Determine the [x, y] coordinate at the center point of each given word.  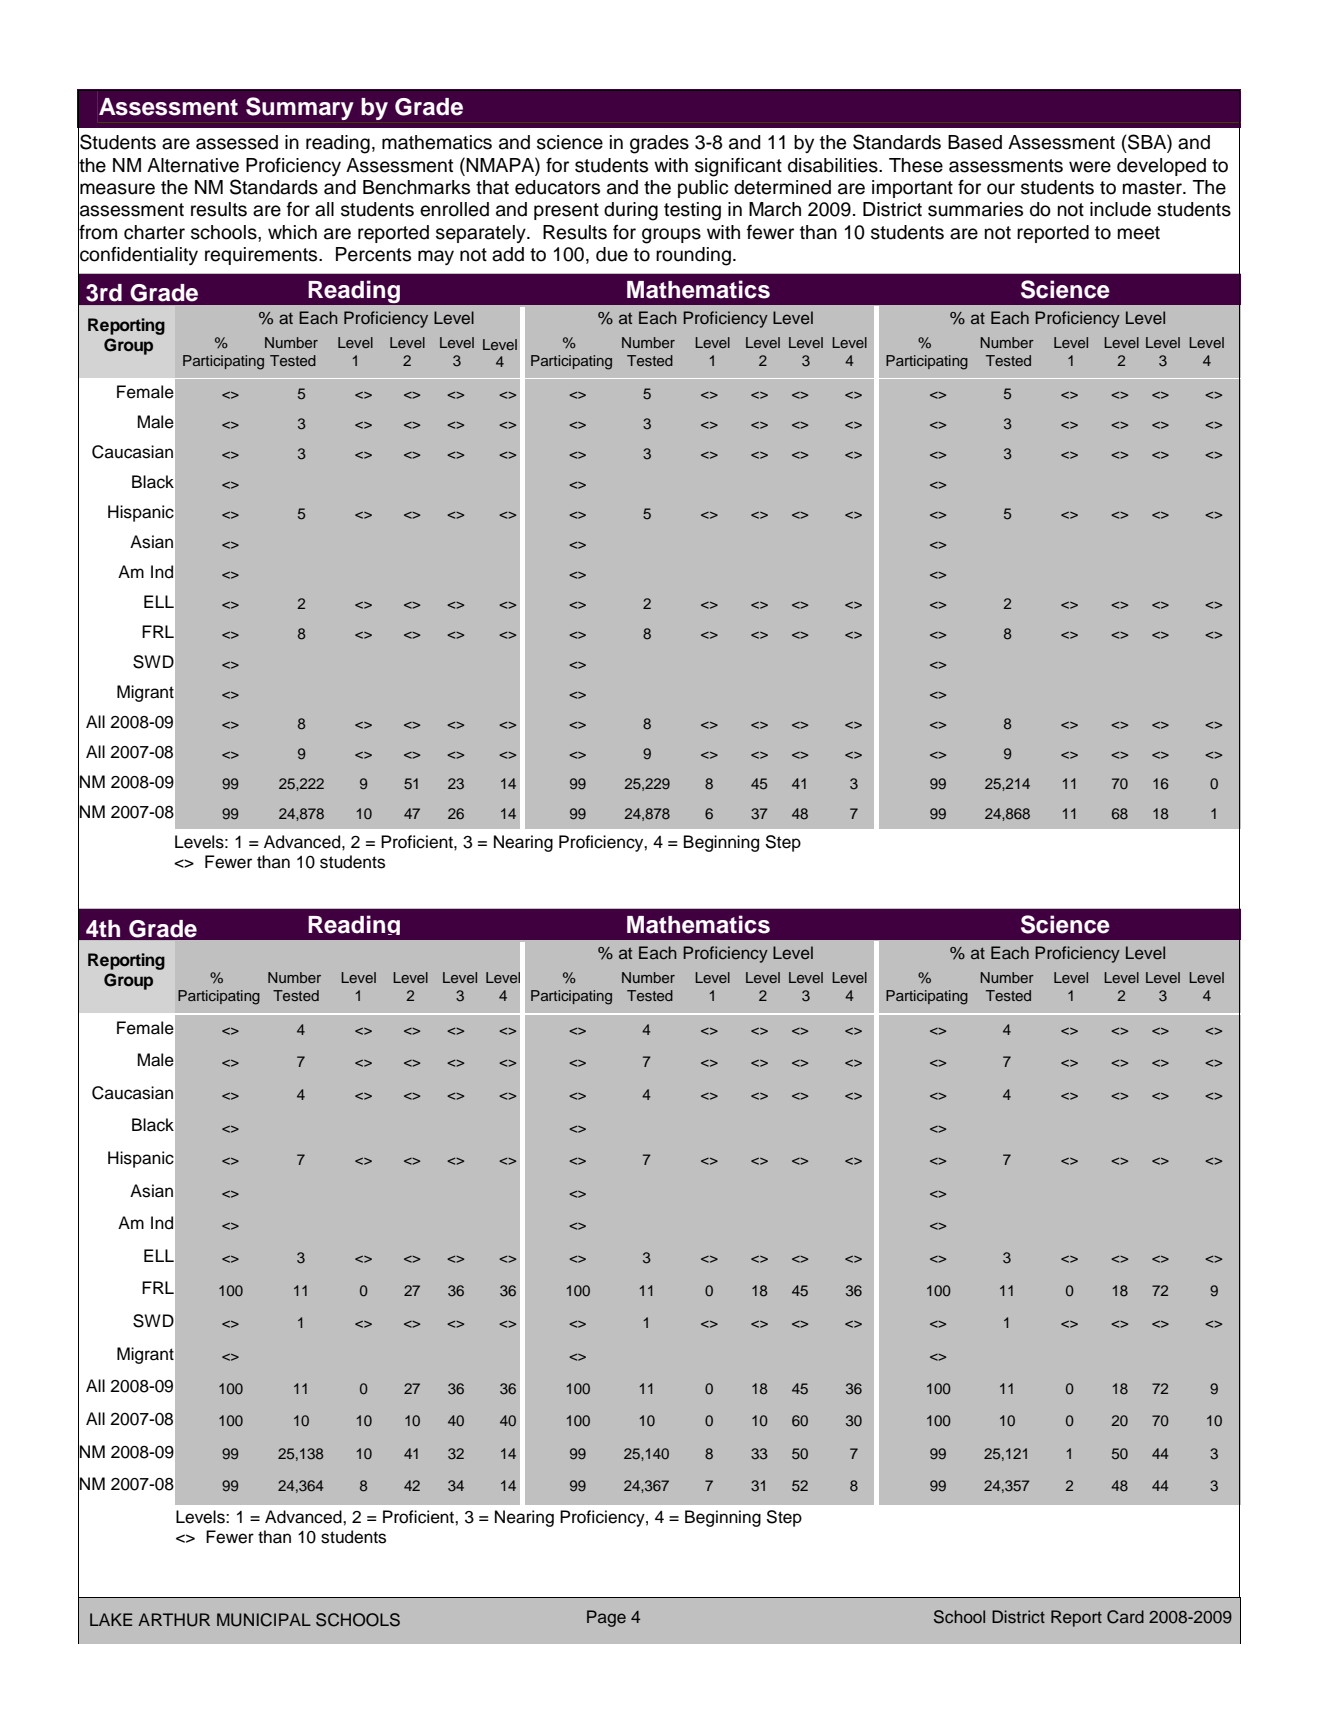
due [612, 254]
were [1090, 167]
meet [1139, 233]
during [631, 211]
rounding [693, 256]
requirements [262, 256]
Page [606, 1618]
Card [1125, 1617]
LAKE [111, 1619]
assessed [237, 142]
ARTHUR [174, 1620]
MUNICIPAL [264, 1620]
